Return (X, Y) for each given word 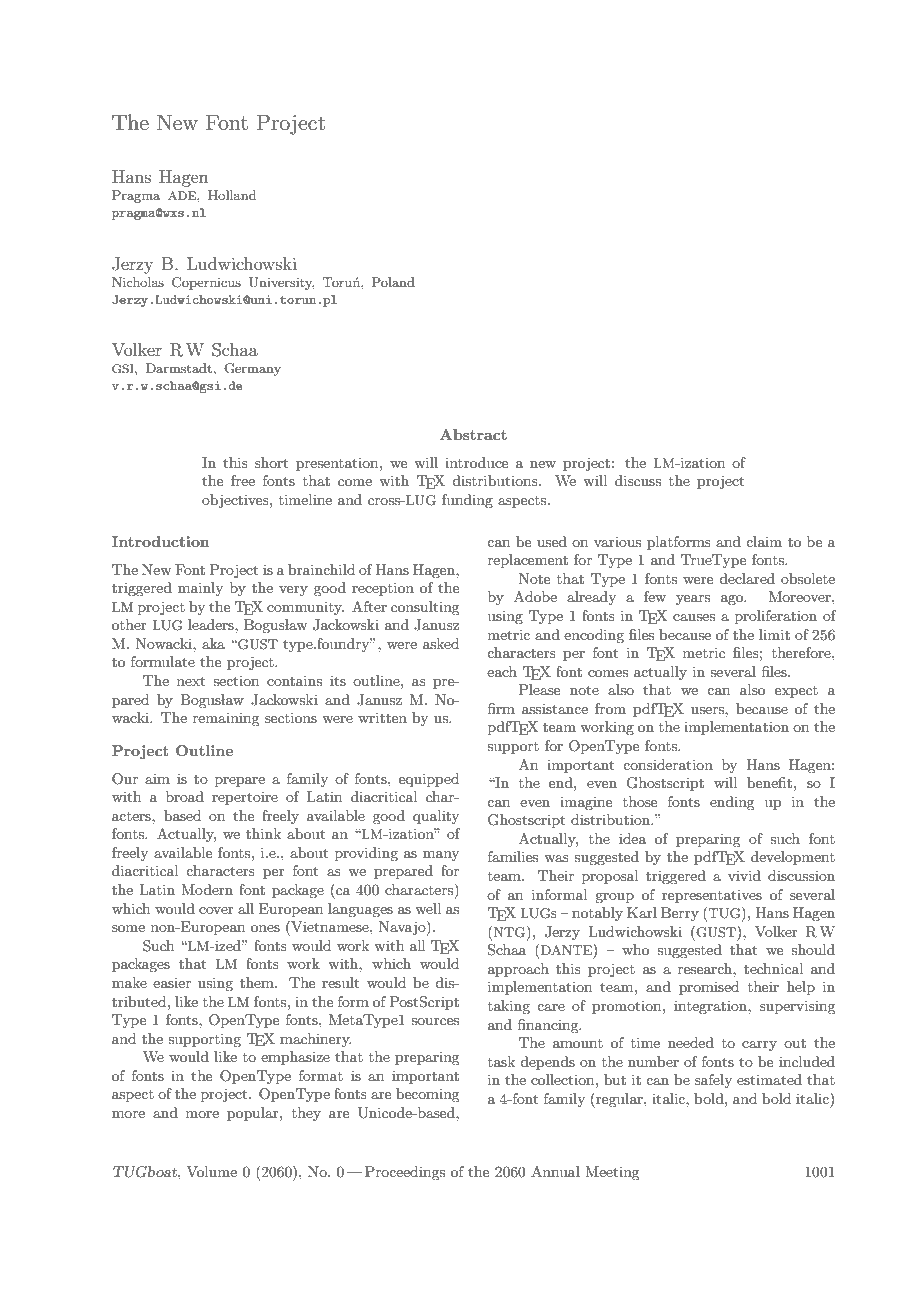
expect (796, 692)
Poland (393, 282)
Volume (211, 1171)
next (191, 681)
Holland (232, 195)
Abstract (473, 434)
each (502, 671)
